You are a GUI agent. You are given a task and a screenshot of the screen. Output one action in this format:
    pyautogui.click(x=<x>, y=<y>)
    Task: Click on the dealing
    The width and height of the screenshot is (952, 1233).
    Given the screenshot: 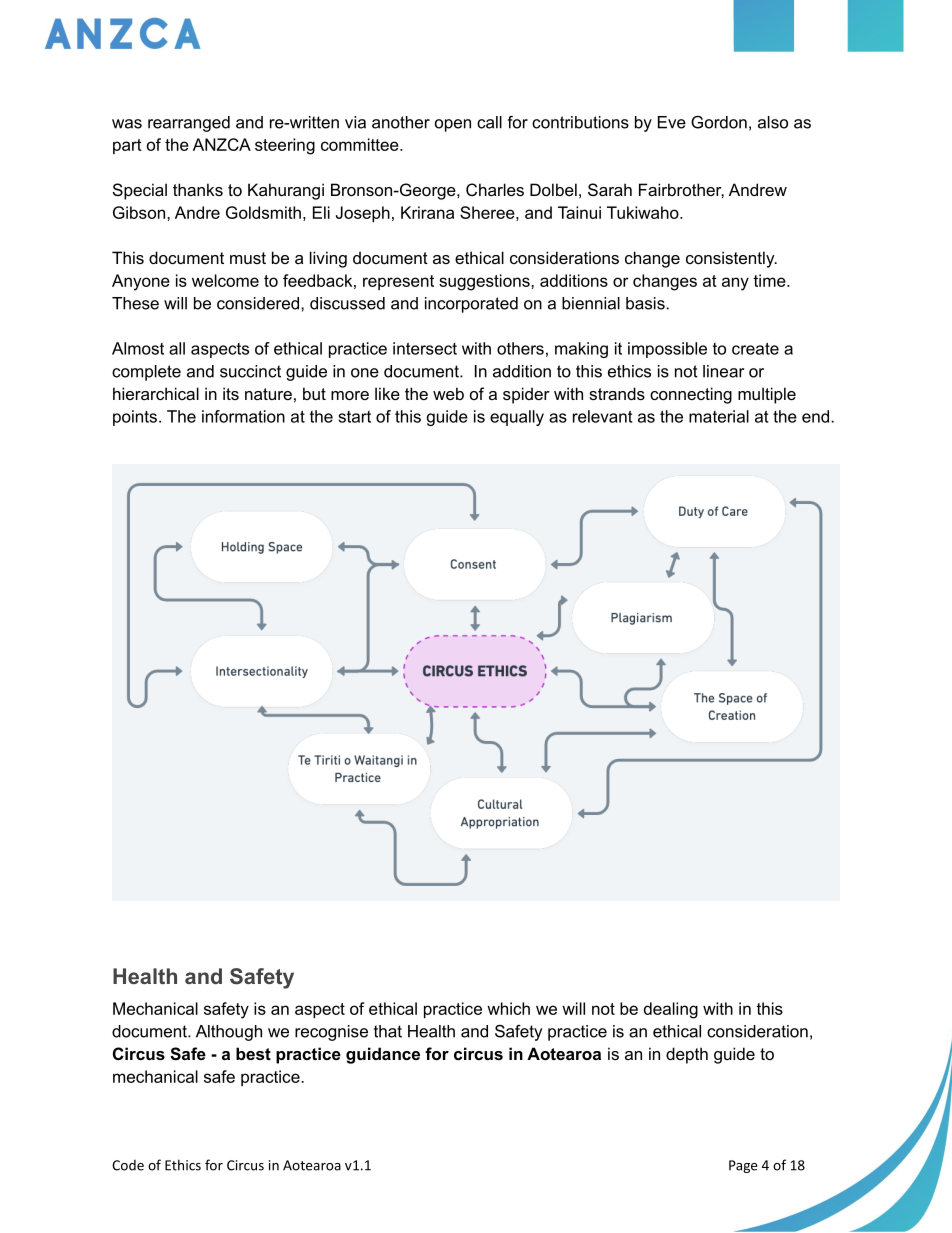 What is the action you would take?
    pyautogui.click(x=671, y=1010)
